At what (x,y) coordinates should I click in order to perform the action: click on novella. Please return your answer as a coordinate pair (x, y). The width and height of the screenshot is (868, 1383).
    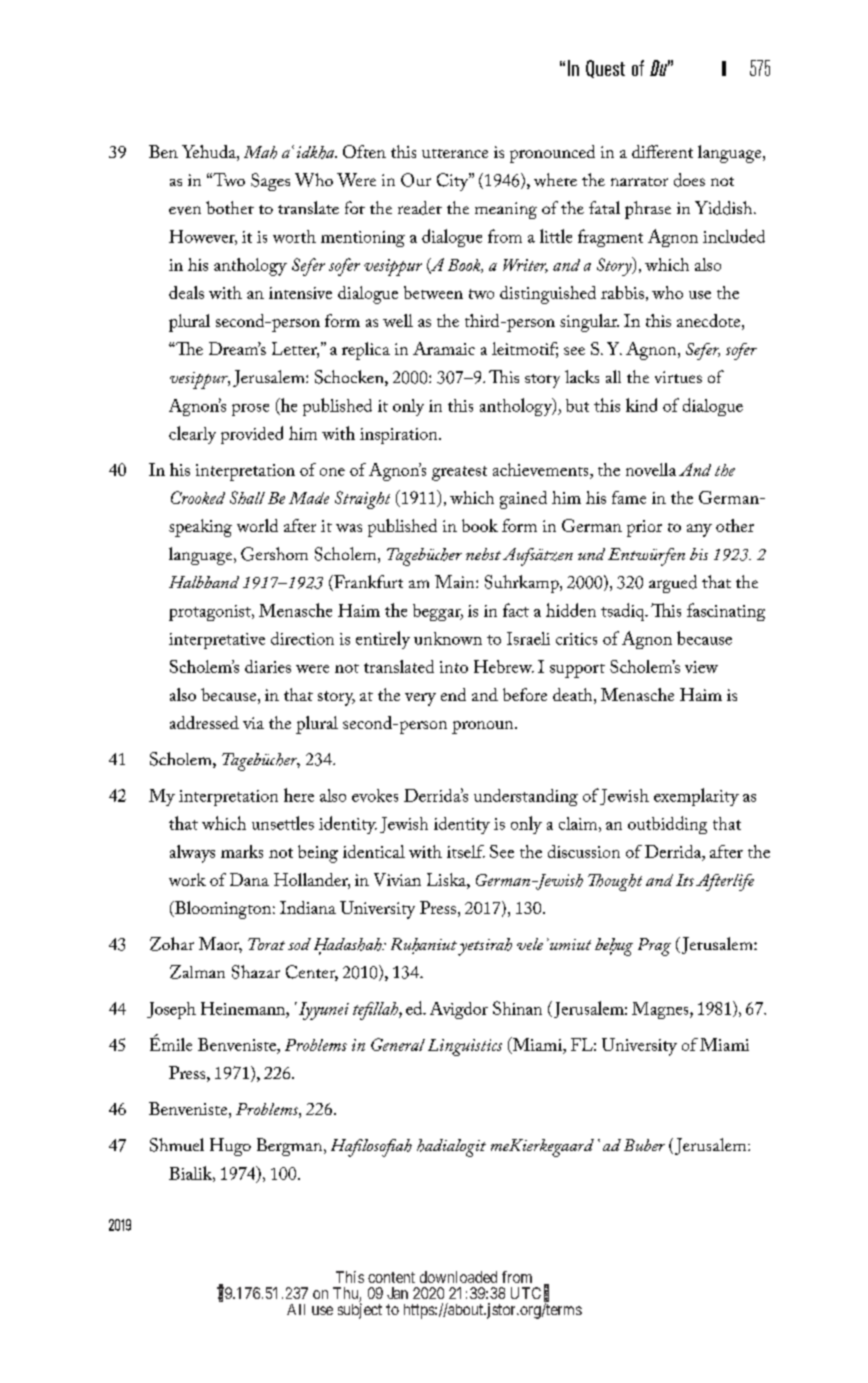
    Looking at the image, I should click on (651, 469).
